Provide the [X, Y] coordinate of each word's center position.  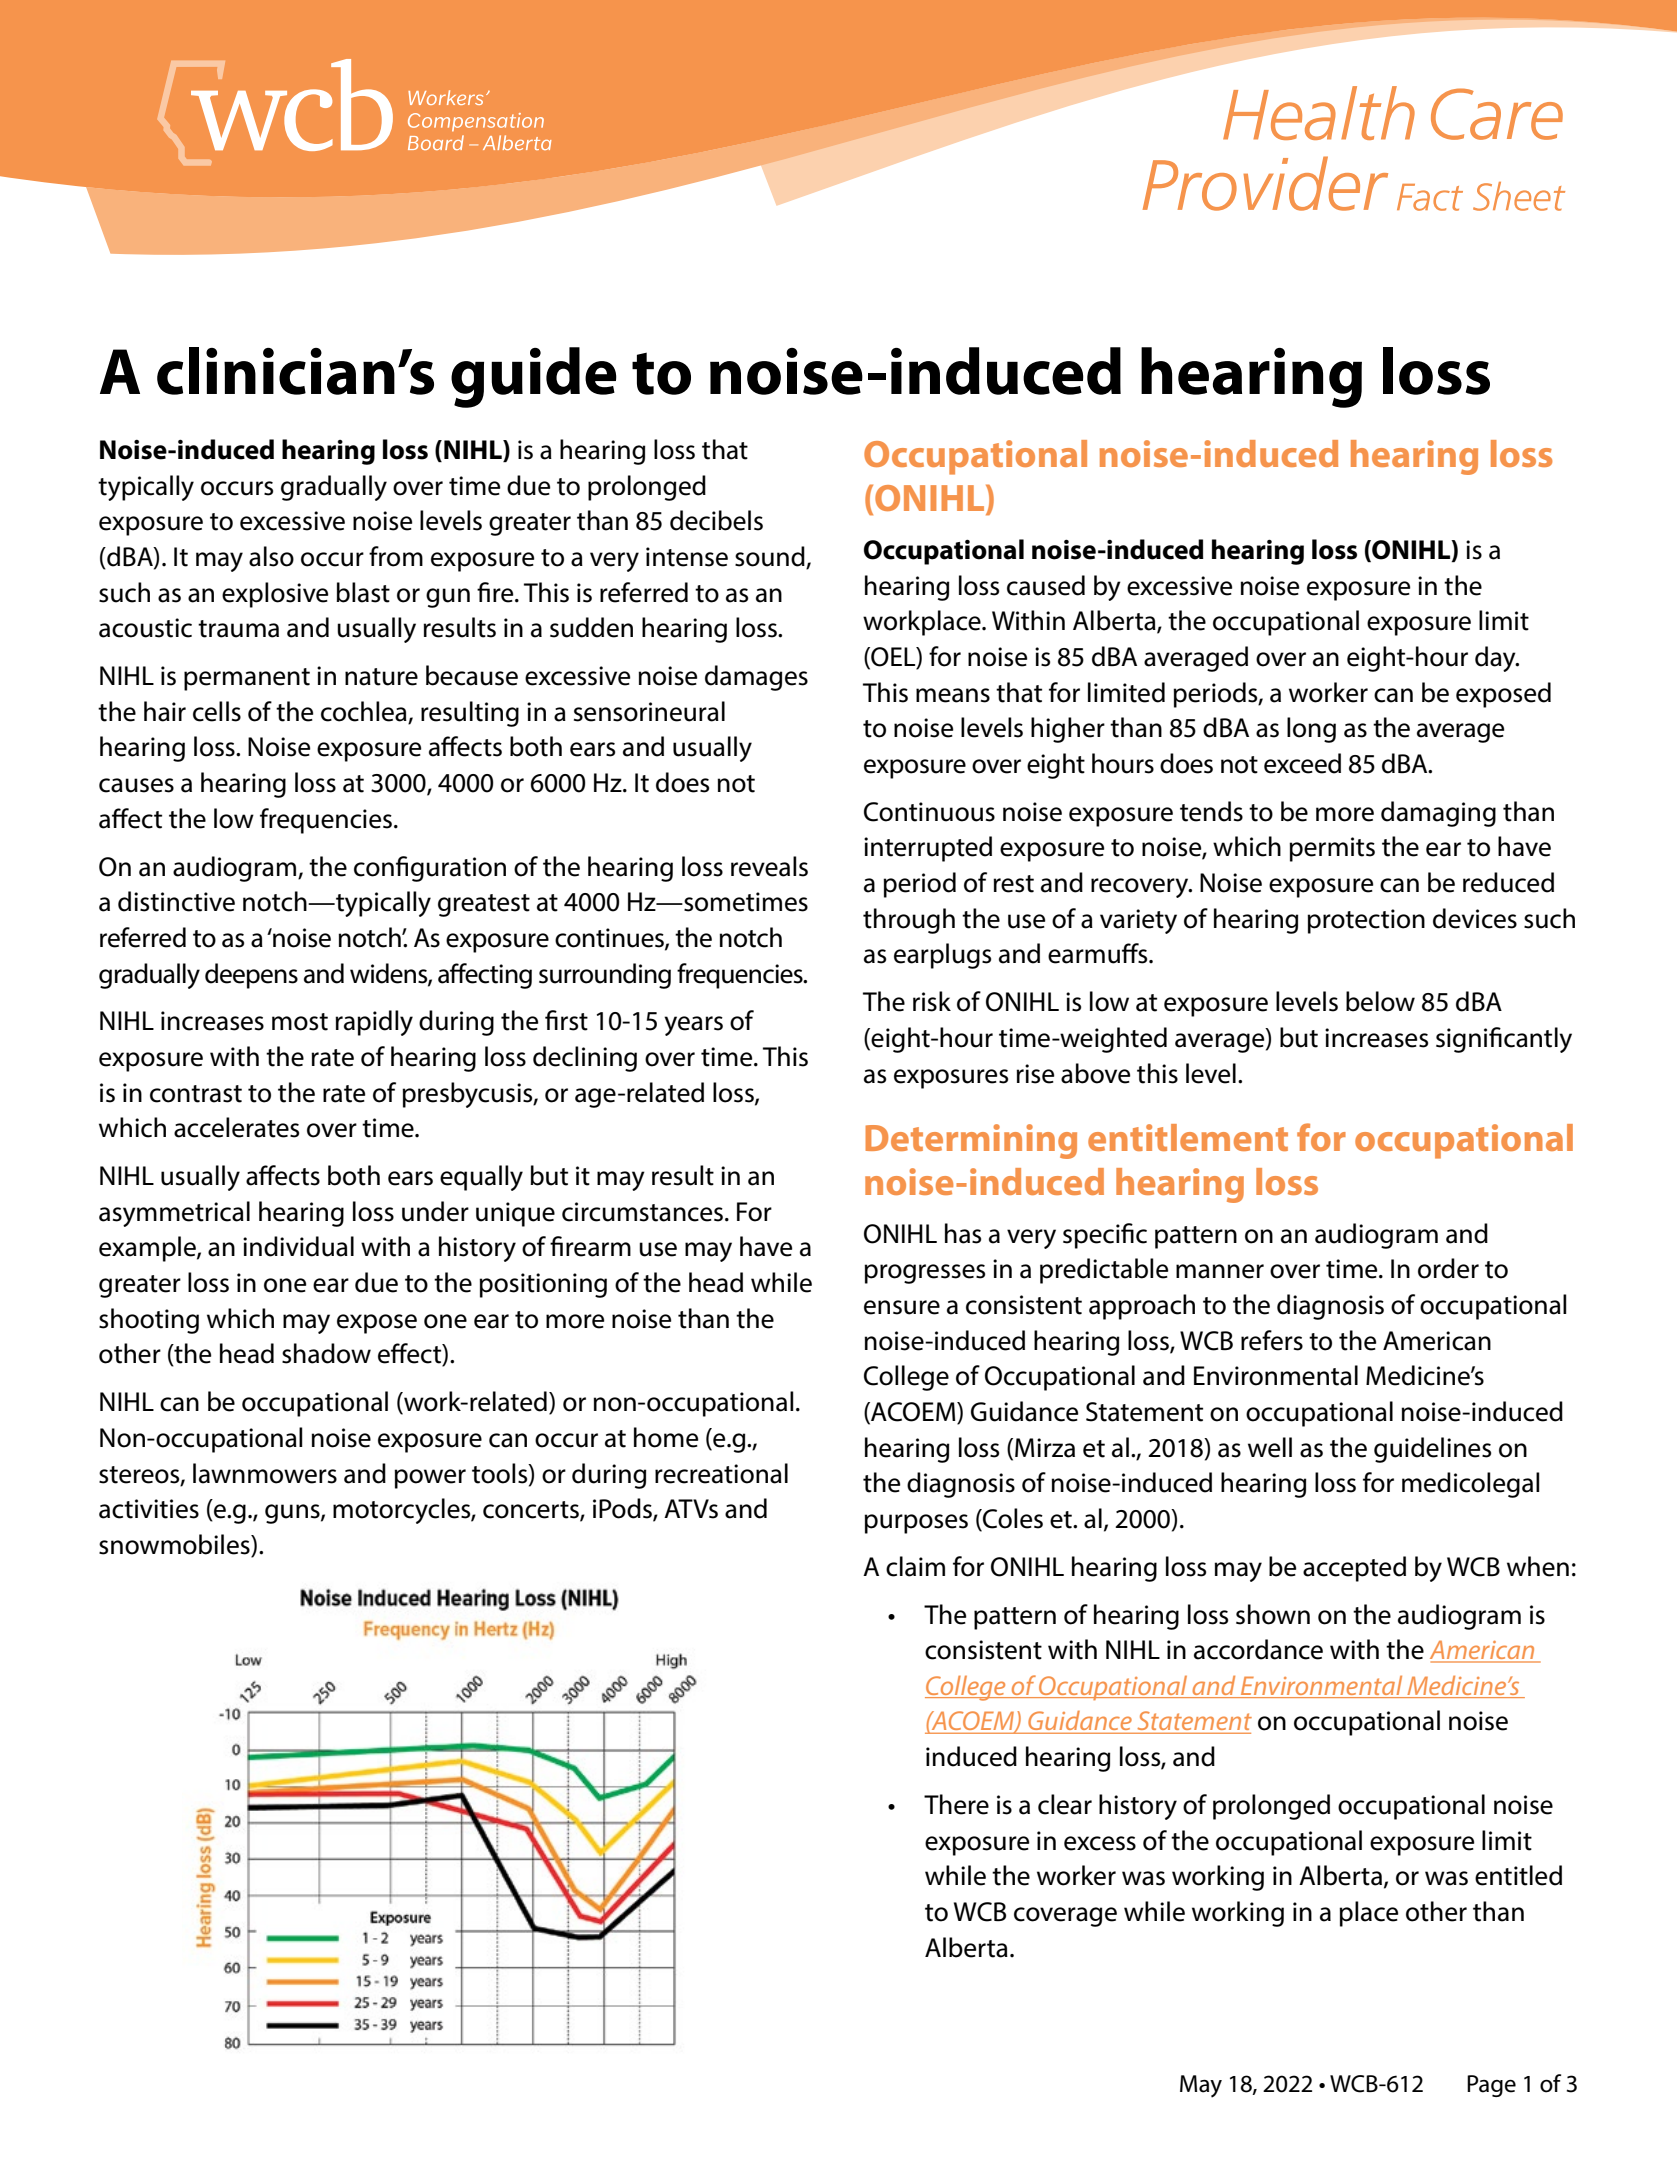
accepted [1354, 1569]
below [1380, 1001]
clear [1065, 1804]
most [300, 1022]
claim [915, 1566]
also [271, 556]
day [1496, 659]
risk [932, 1001]
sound [771, 557]
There [956, 1804]
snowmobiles [175, 1545]
